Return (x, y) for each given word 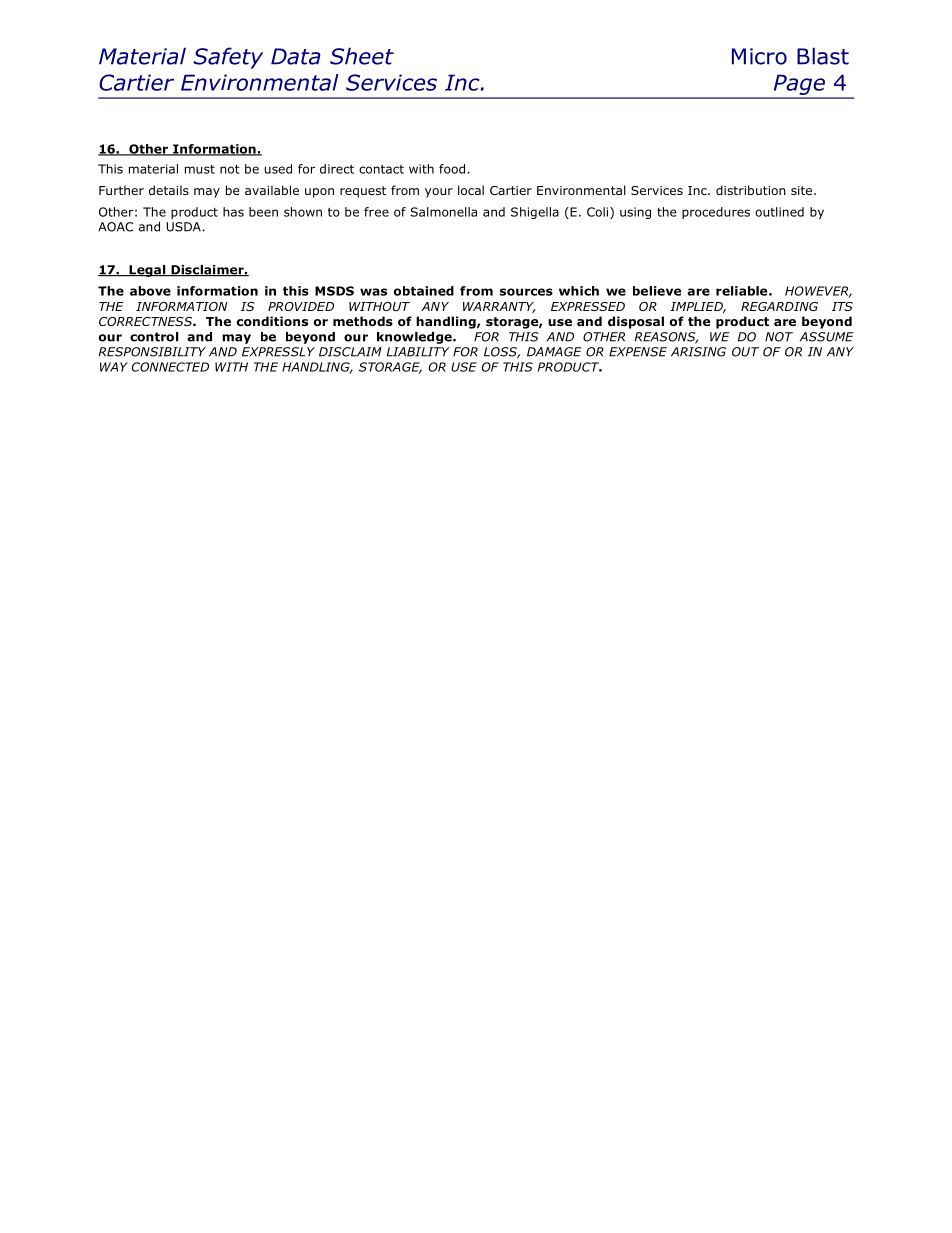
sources (526, 292)
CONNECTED (170, 367)
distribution (751, 190)
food (453, 169)
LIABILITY (418, 352)
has (233, 212)
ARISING (698, 352)
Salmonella (444, 212)
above (150, 291)
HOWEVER (818, 292)
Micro (759, 56)
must (200, 169)
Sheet (362, 56)
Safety (228, 58)
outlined (779, 212)
